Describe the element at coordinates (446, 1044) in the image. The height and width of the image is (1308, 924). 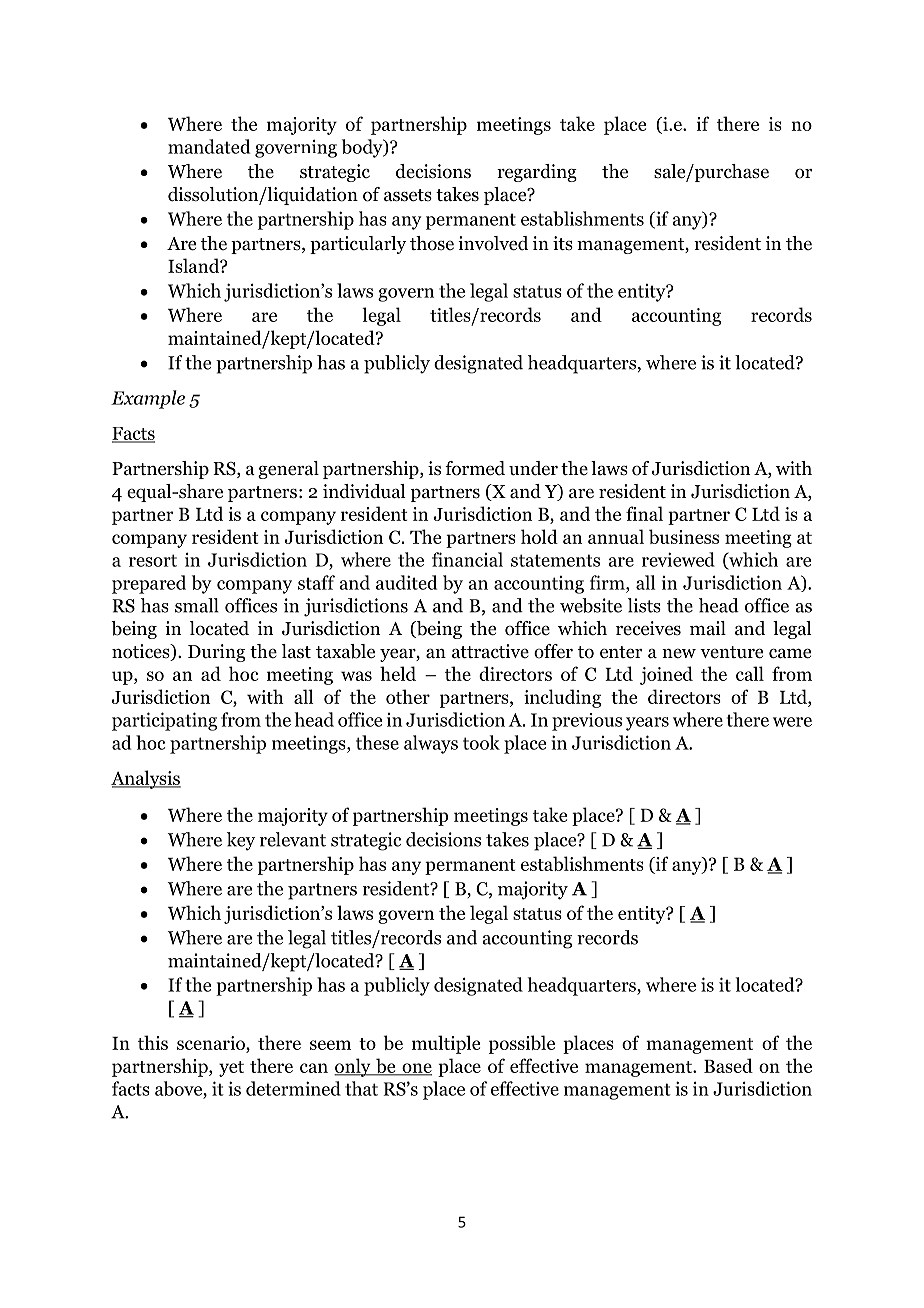
I see `multiple` at that location.
